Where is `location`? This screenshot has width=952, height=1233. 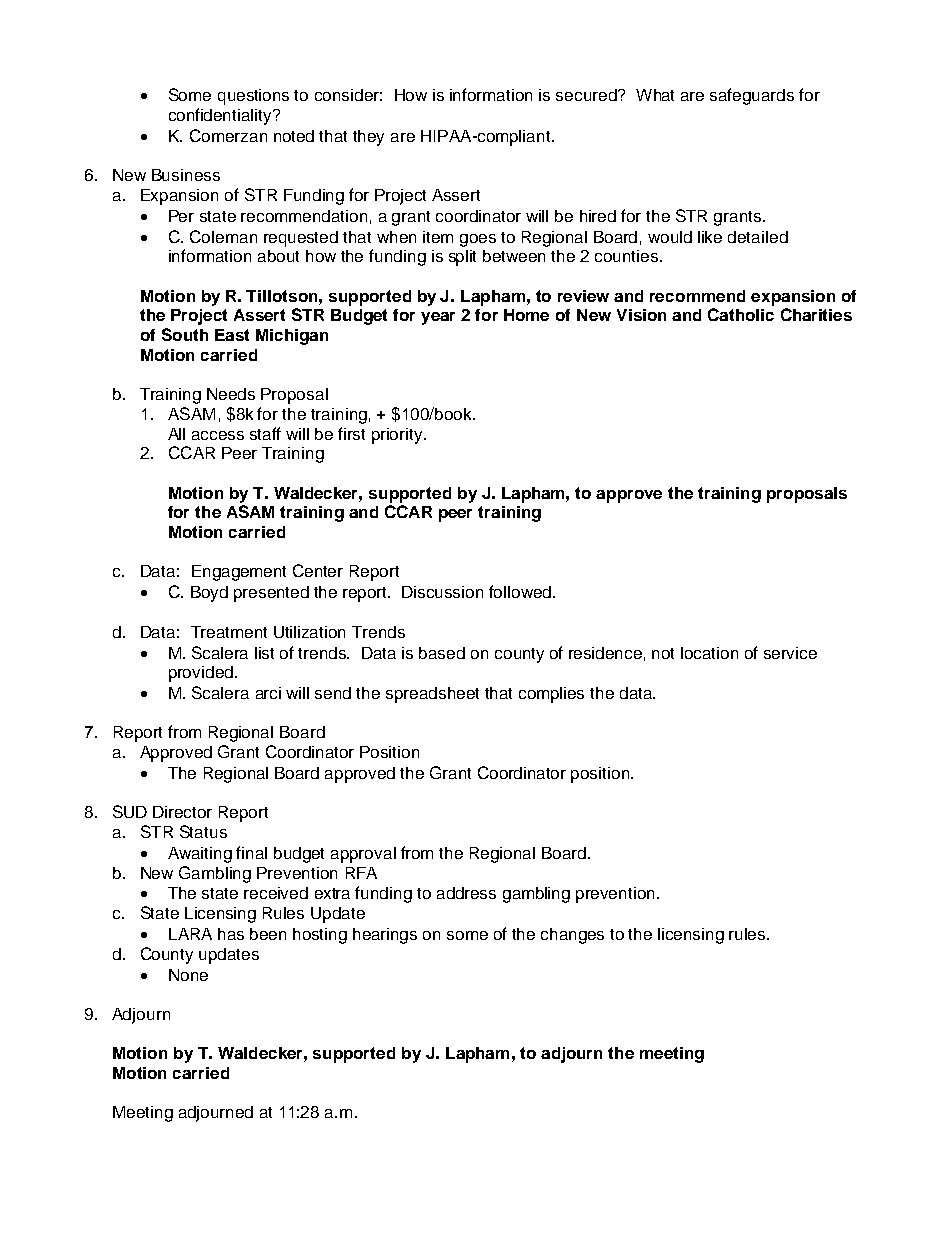 location is located at coordinates (709, 653).
